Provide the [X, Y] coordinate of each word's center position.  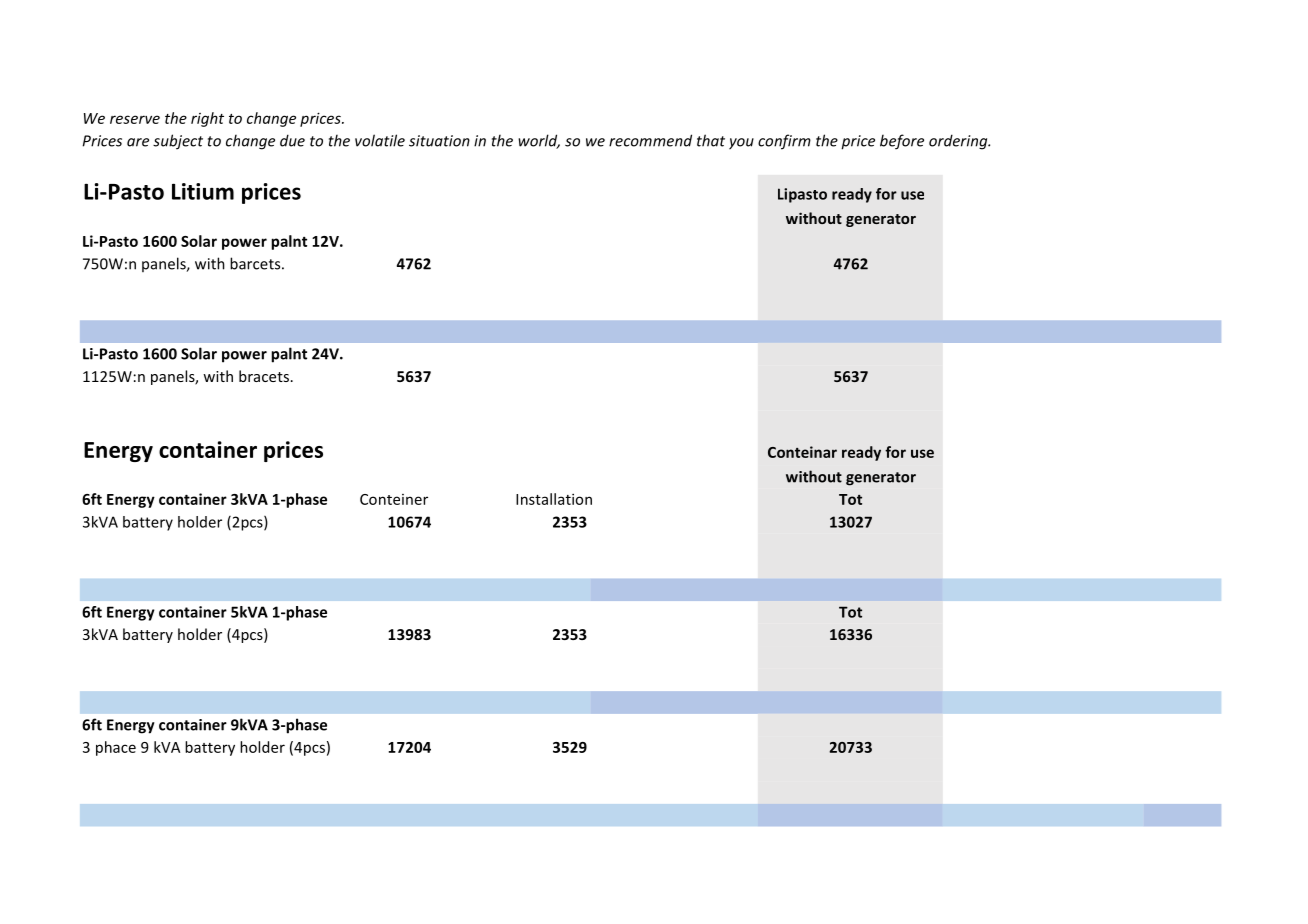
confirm [784, 142]
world [539, 141]
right [207, 119]
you [741, 144]
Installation [554, 499]
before [902, 142]
